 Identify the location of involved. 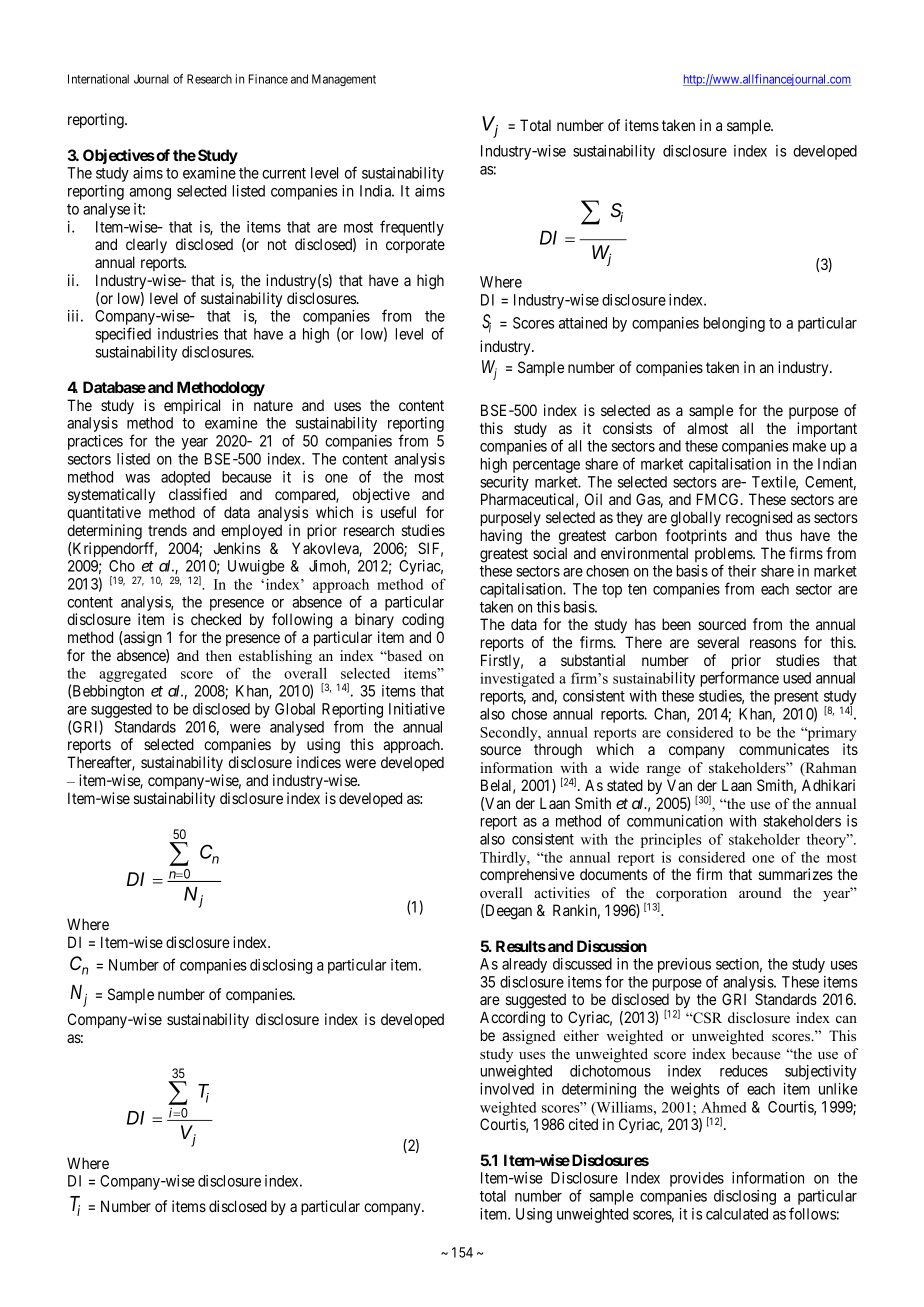
(507, 1089).
